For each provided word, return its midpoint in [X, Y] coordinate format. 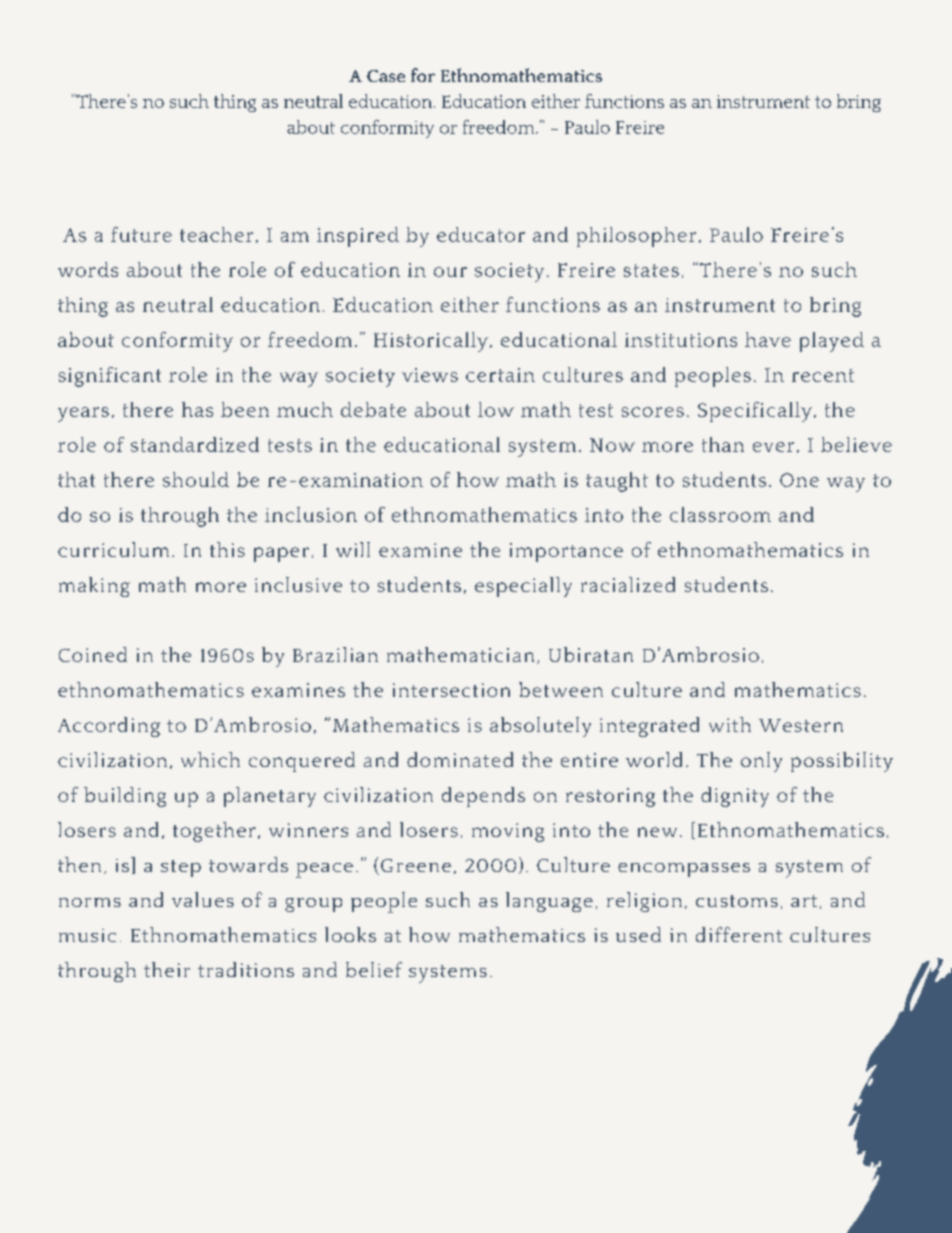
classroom [720, 514]
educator [481, 234]
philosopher [636, 237]
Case [386, 76]
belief [374, 969]
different [739, 934]
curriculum [113, 549]
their [167, 969]
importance [566, 552]
